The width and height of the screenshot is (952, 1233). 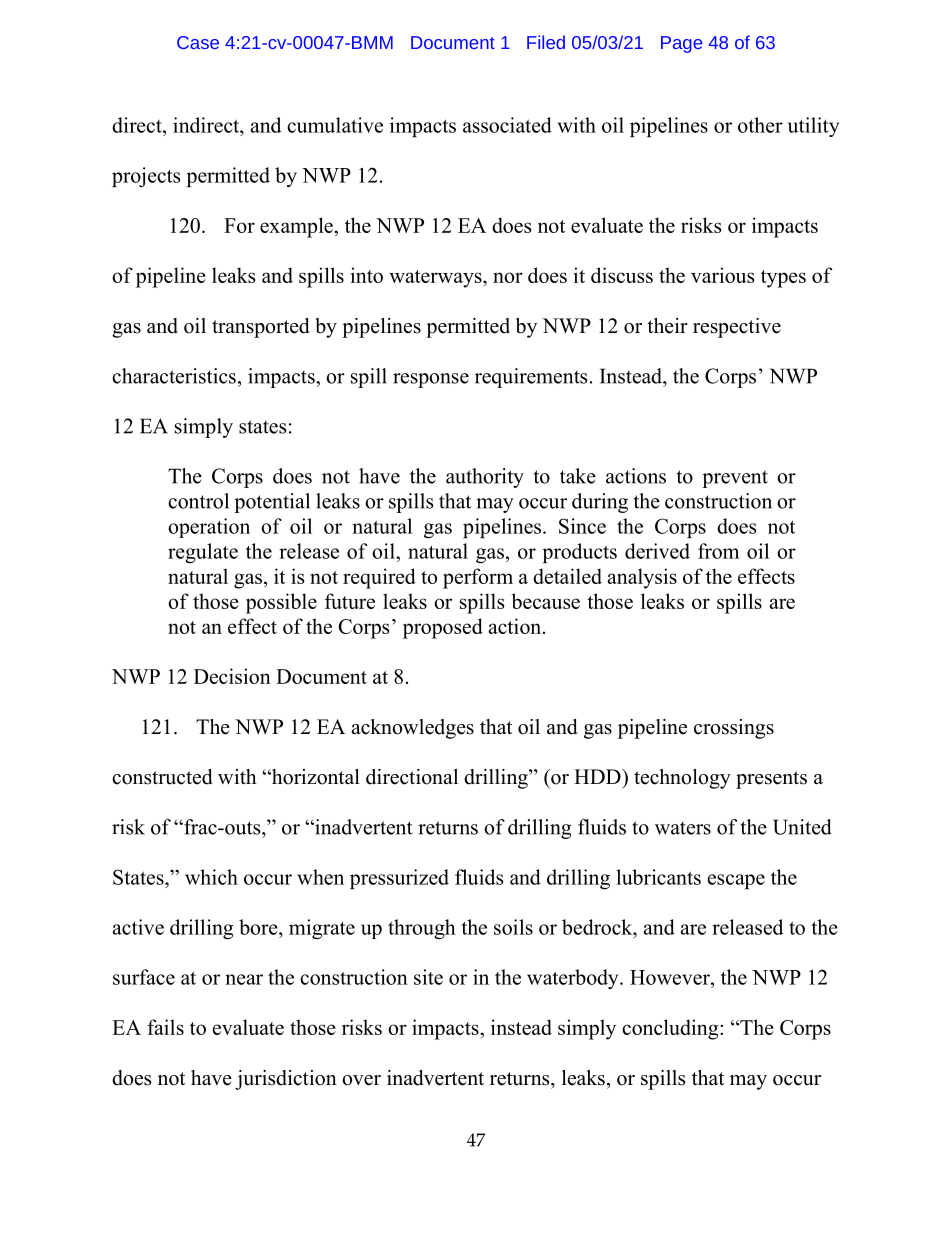 I want to click on regulate, so click(x=203, y=553).
